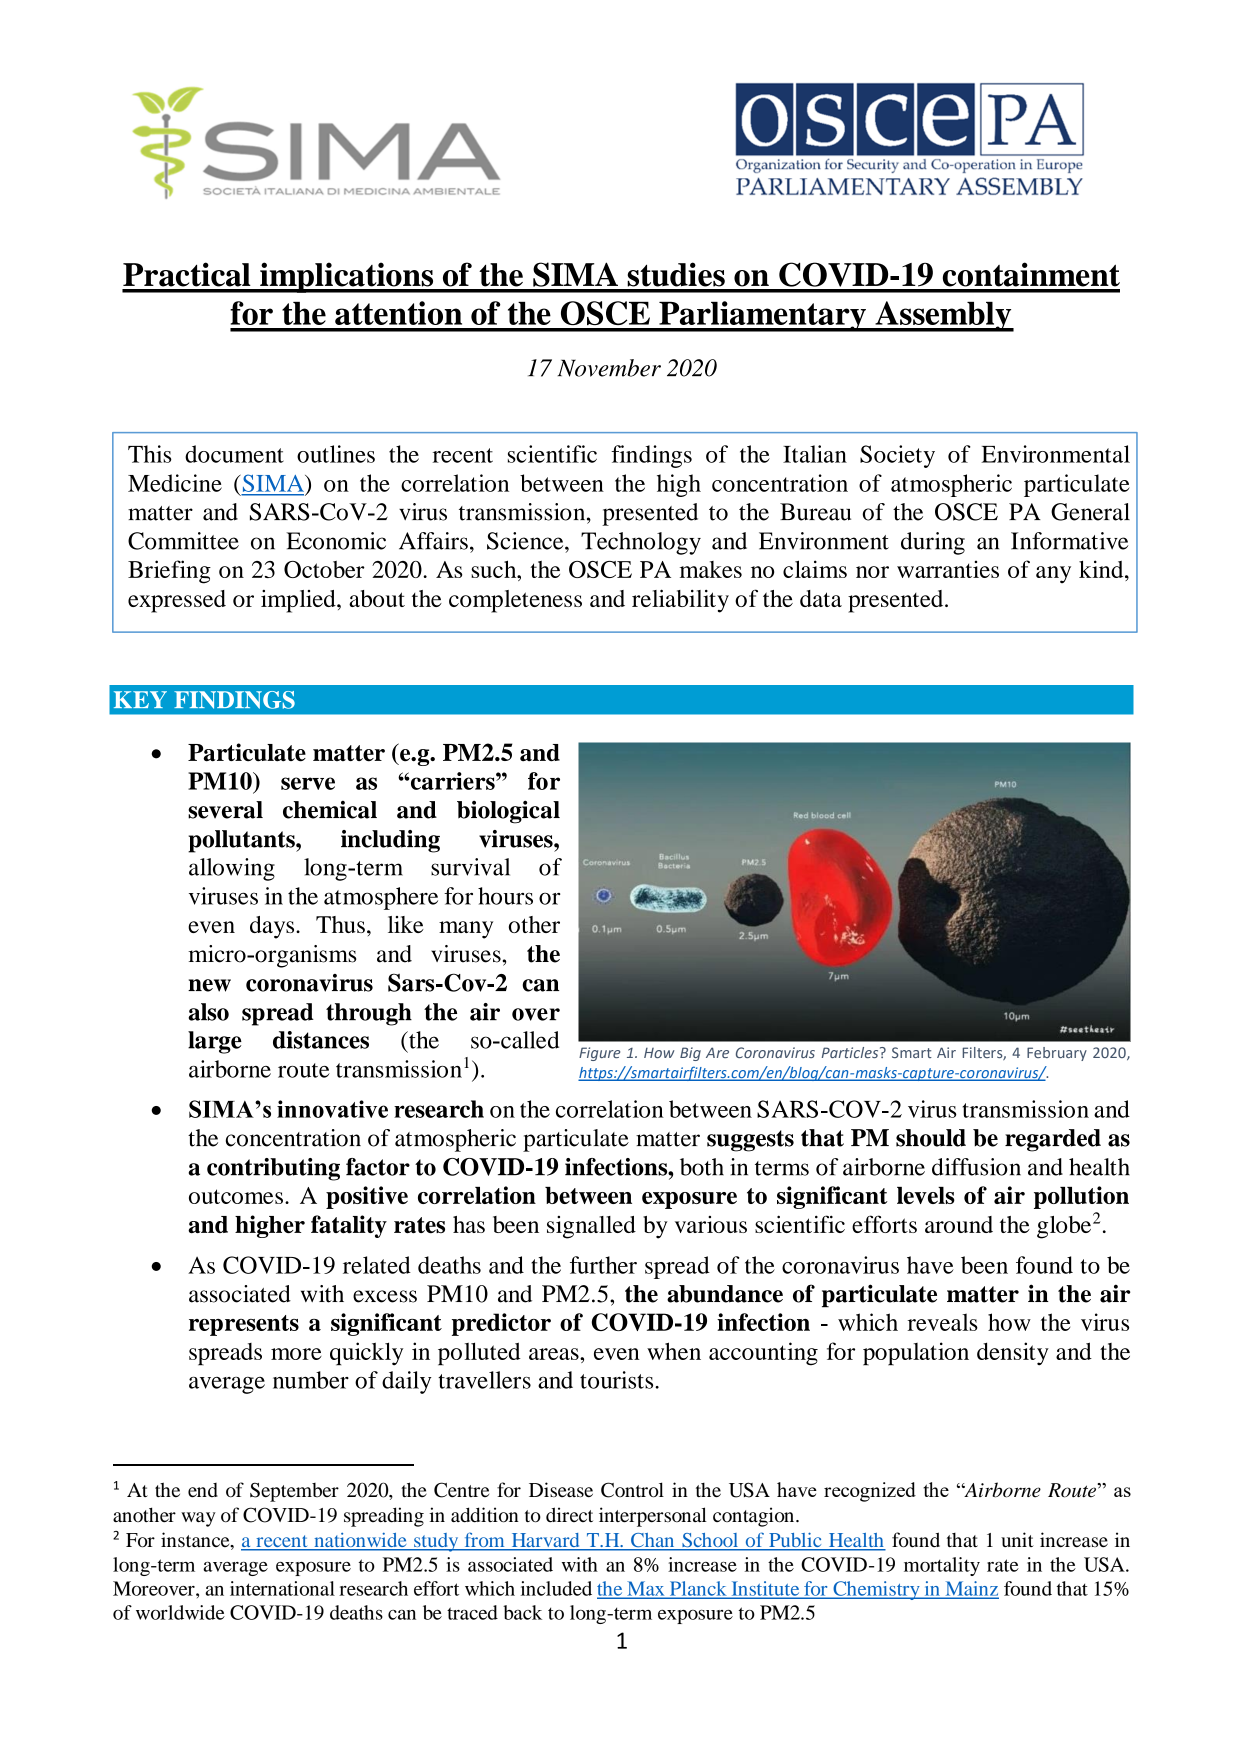 The image size is (1243, 1759). Describe the element at coordinates (282, 1588) in the page. I see `international` at that location.
